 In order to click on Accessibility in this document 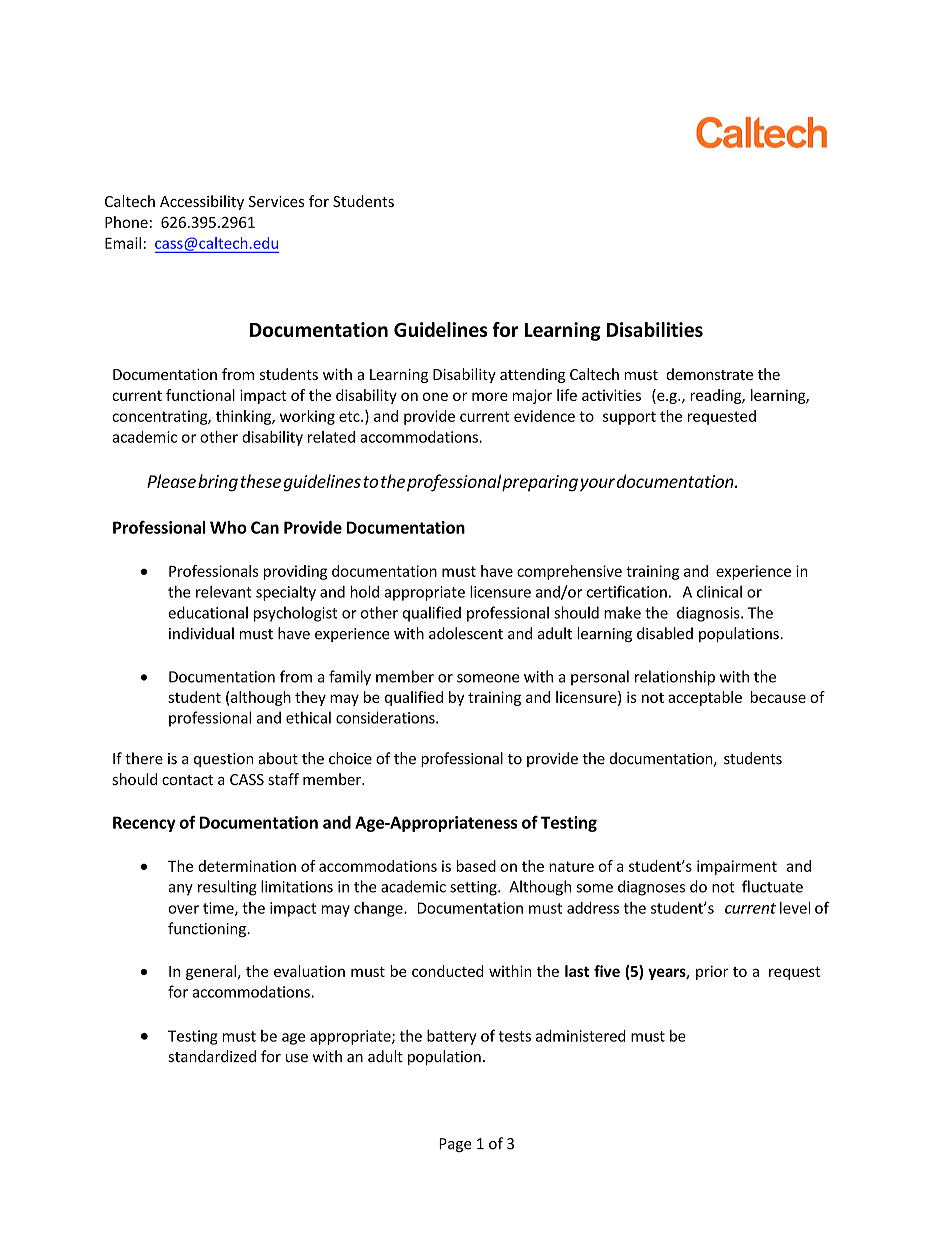, I will do `click(202, 202)`.
